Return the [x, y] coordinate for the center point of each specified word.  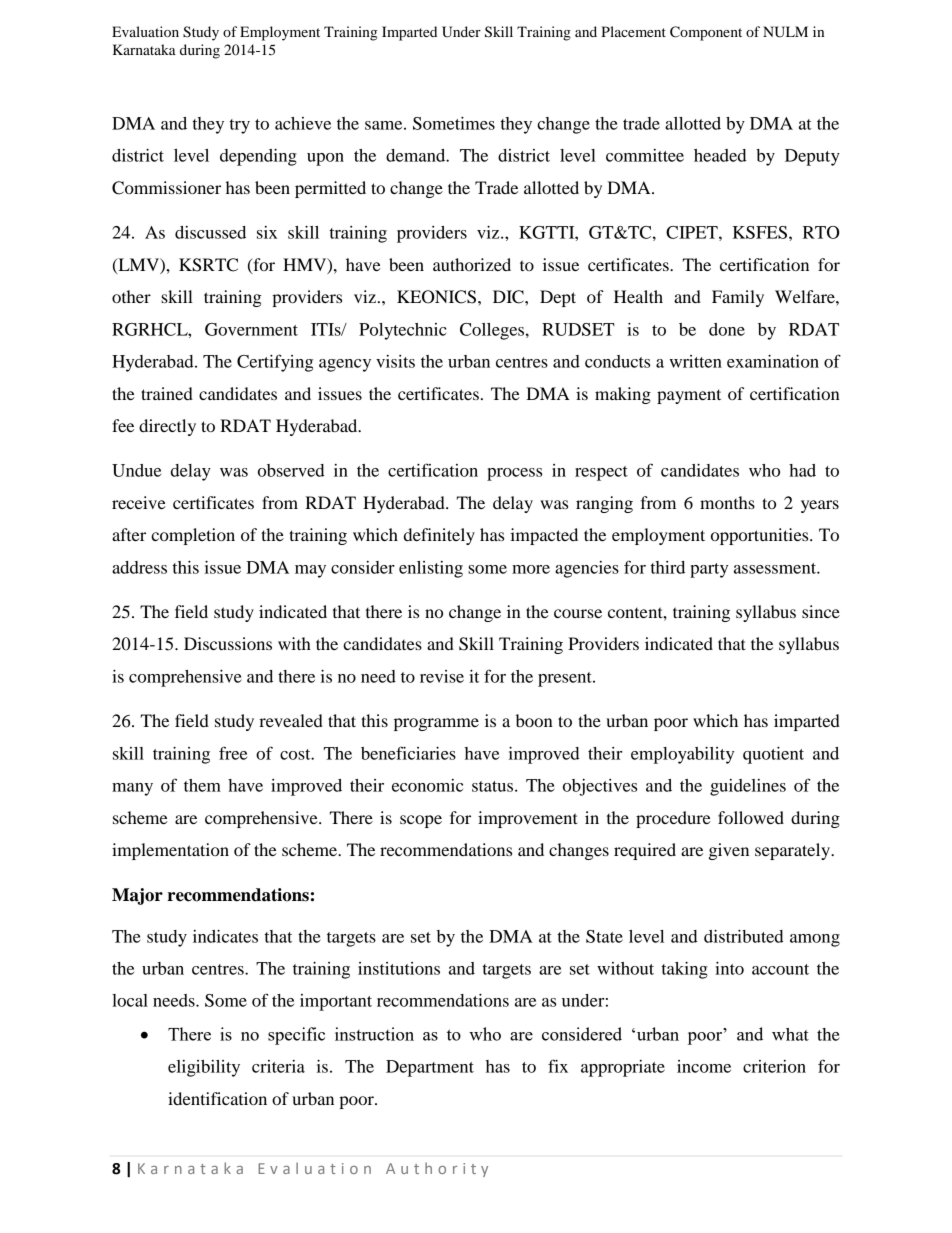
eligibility [204, 1068]
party [709, 570]
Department [430, 1068]
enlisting [431, 569]
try [240, 126]
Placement [633, 31]
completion [193, 536]
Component [706, 33]
